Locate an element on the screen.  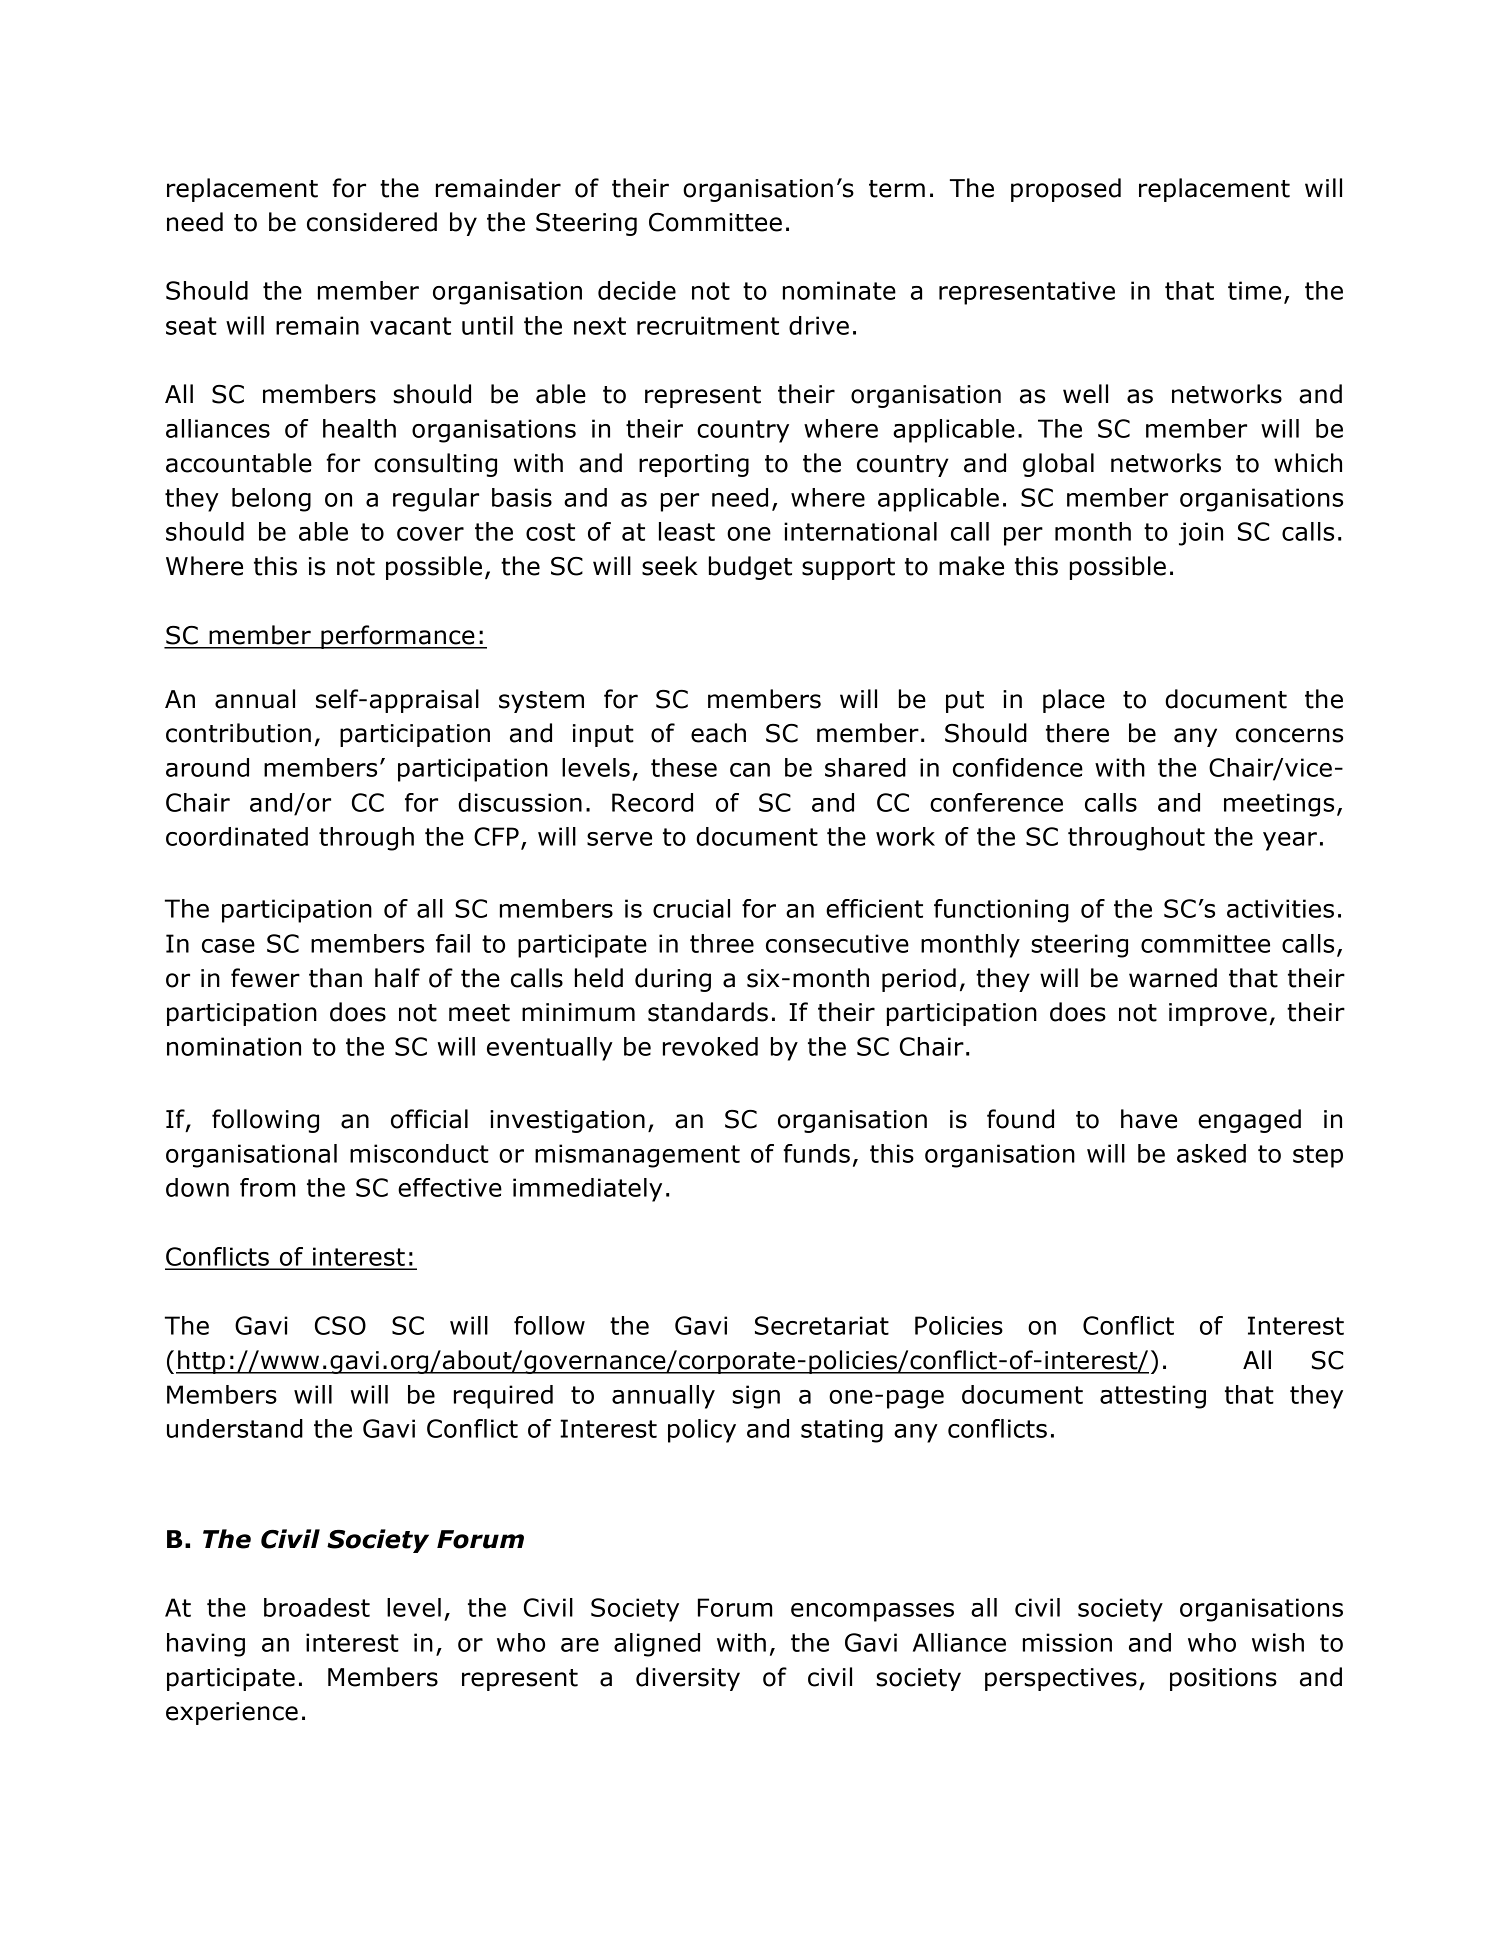
nominate is located at coordinates (839, 290).
